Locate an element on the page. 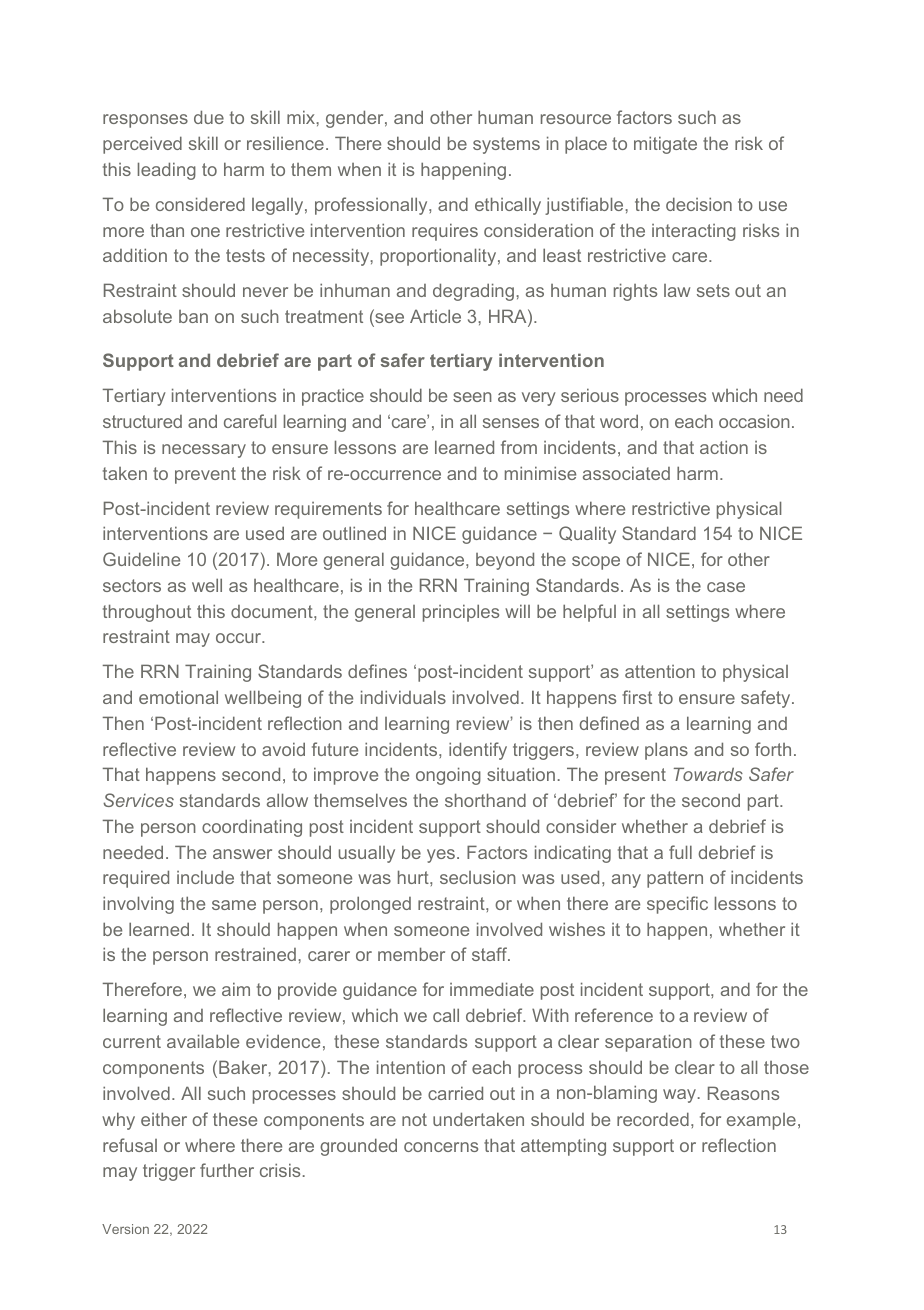 This image has width=924, height=1310. concerns is located at coordinates (441, 1147).
